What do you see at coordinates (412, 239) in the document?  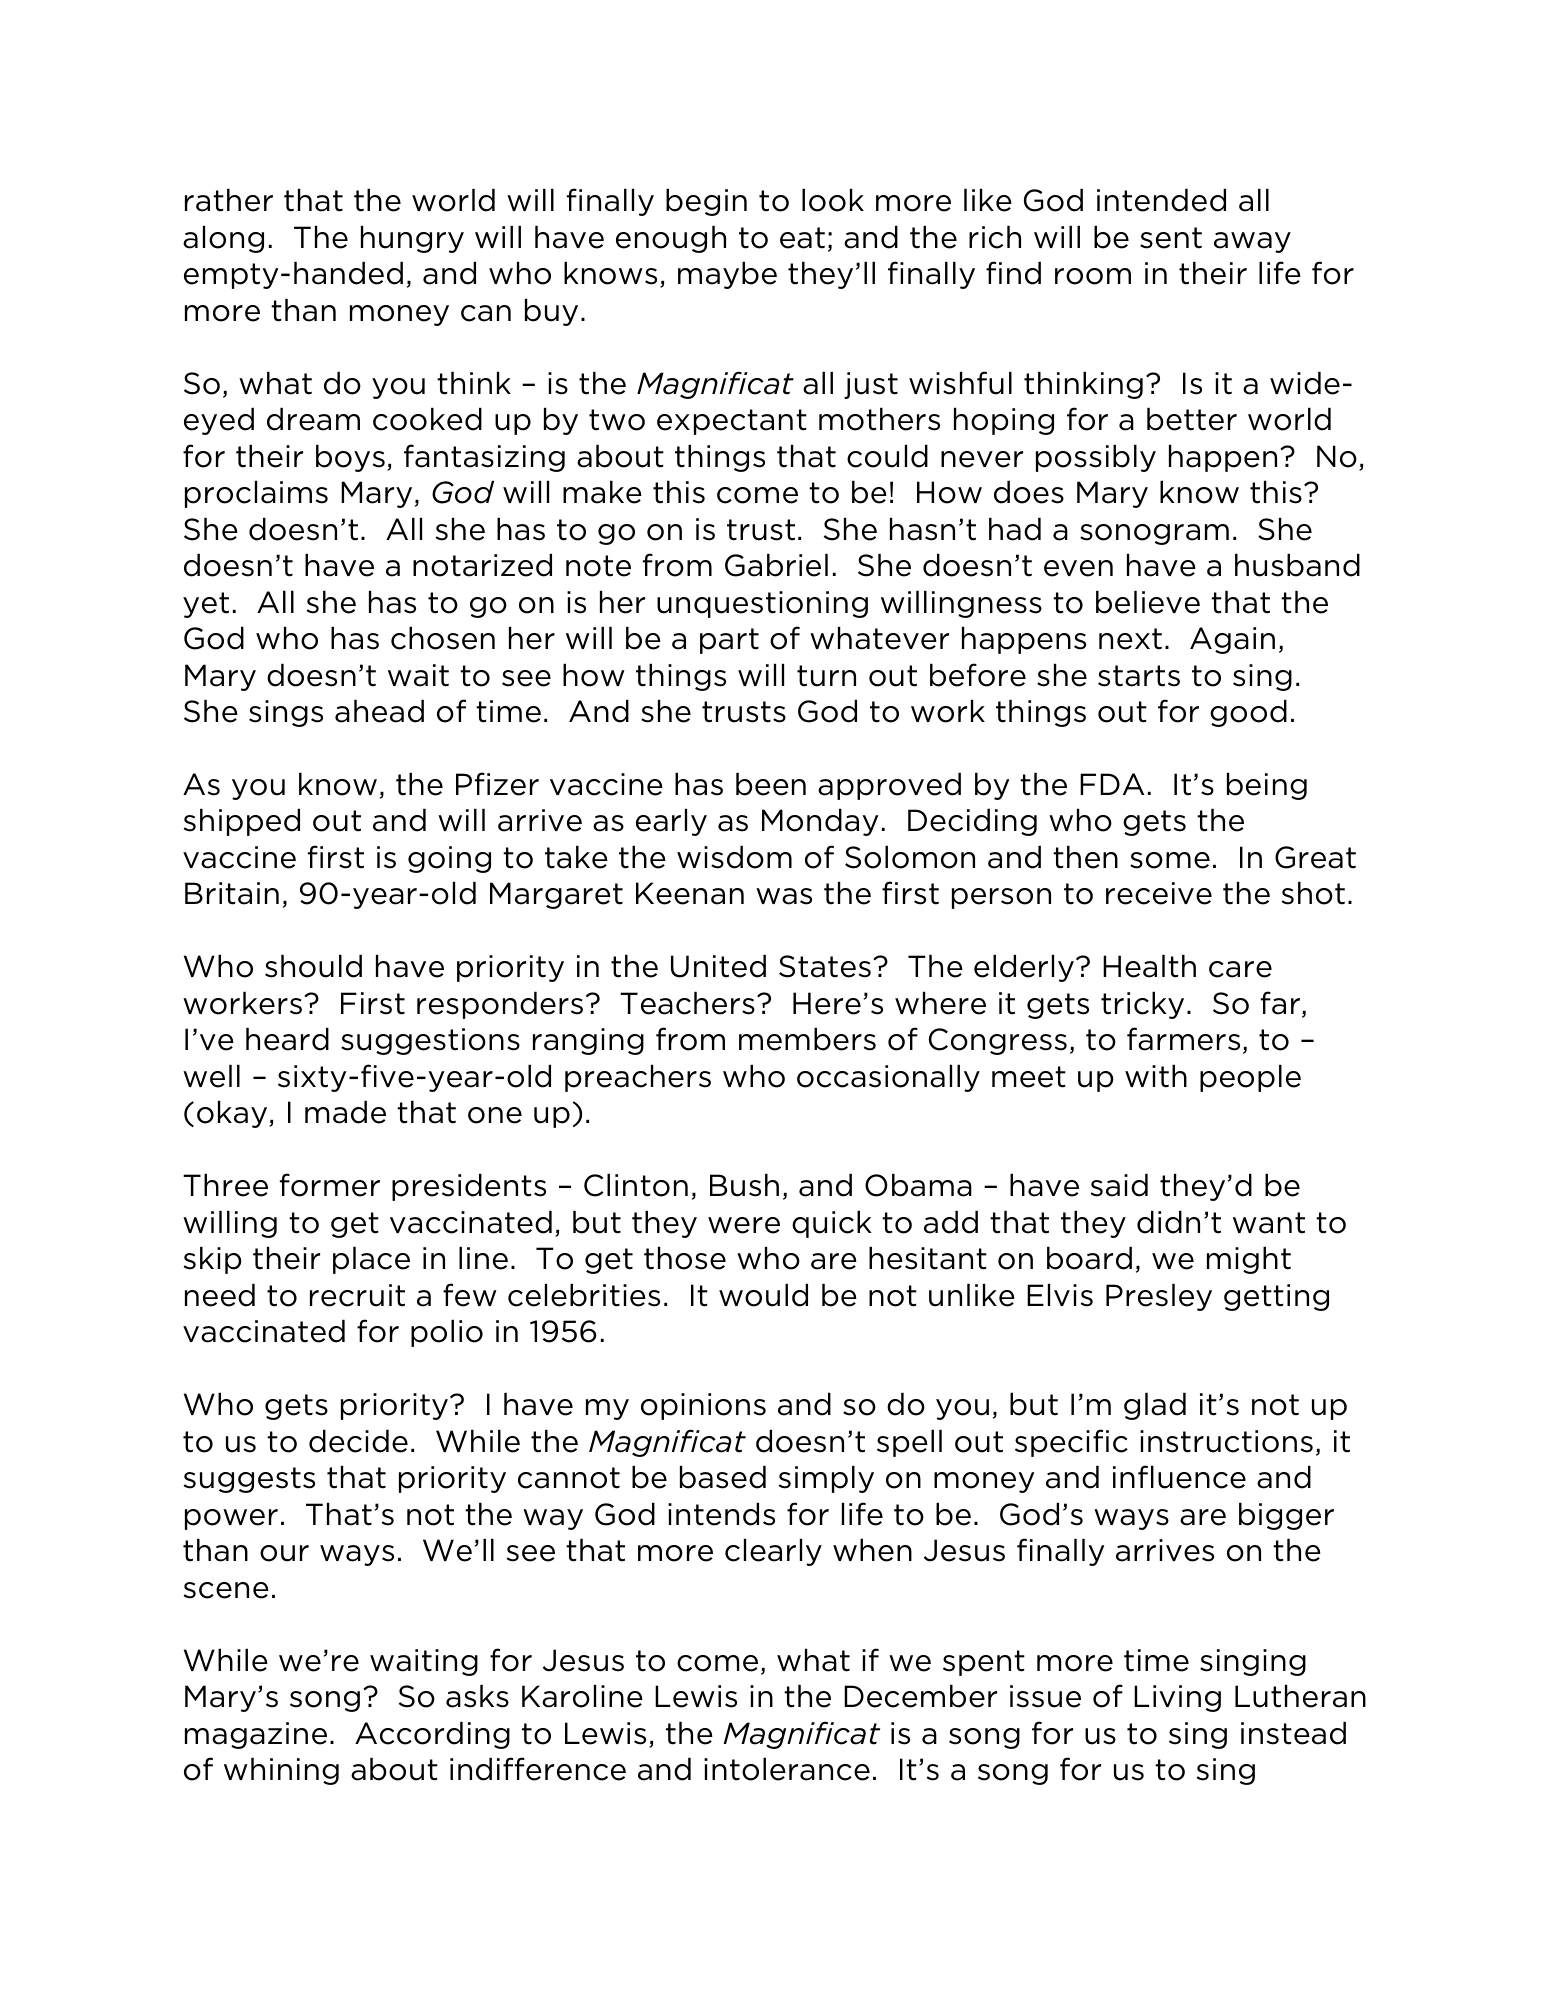 I see `hungry` at bounding box center [412, 239].
